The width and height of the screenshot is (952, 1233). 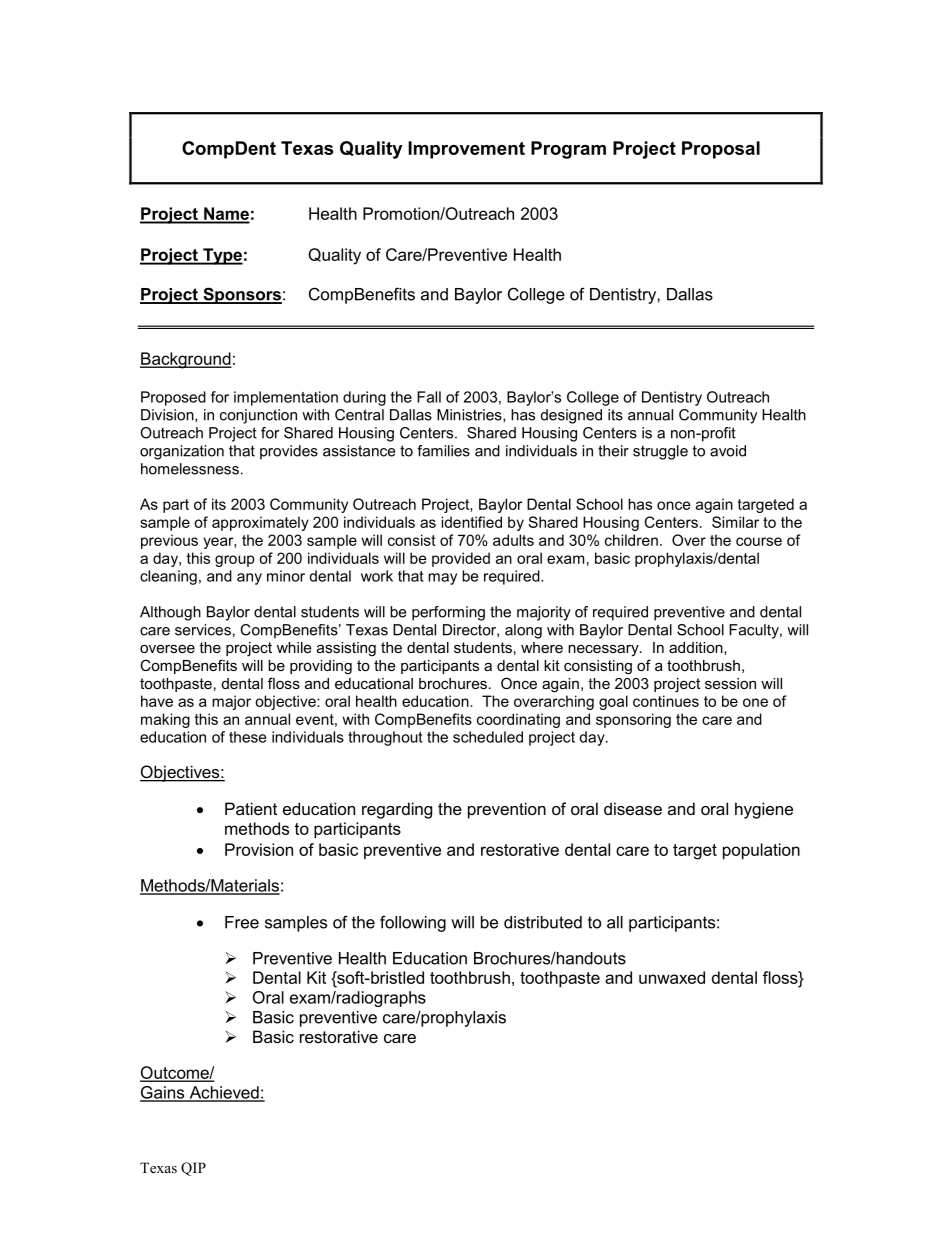 I want to click on distributed, so click(x=543, y=922).
